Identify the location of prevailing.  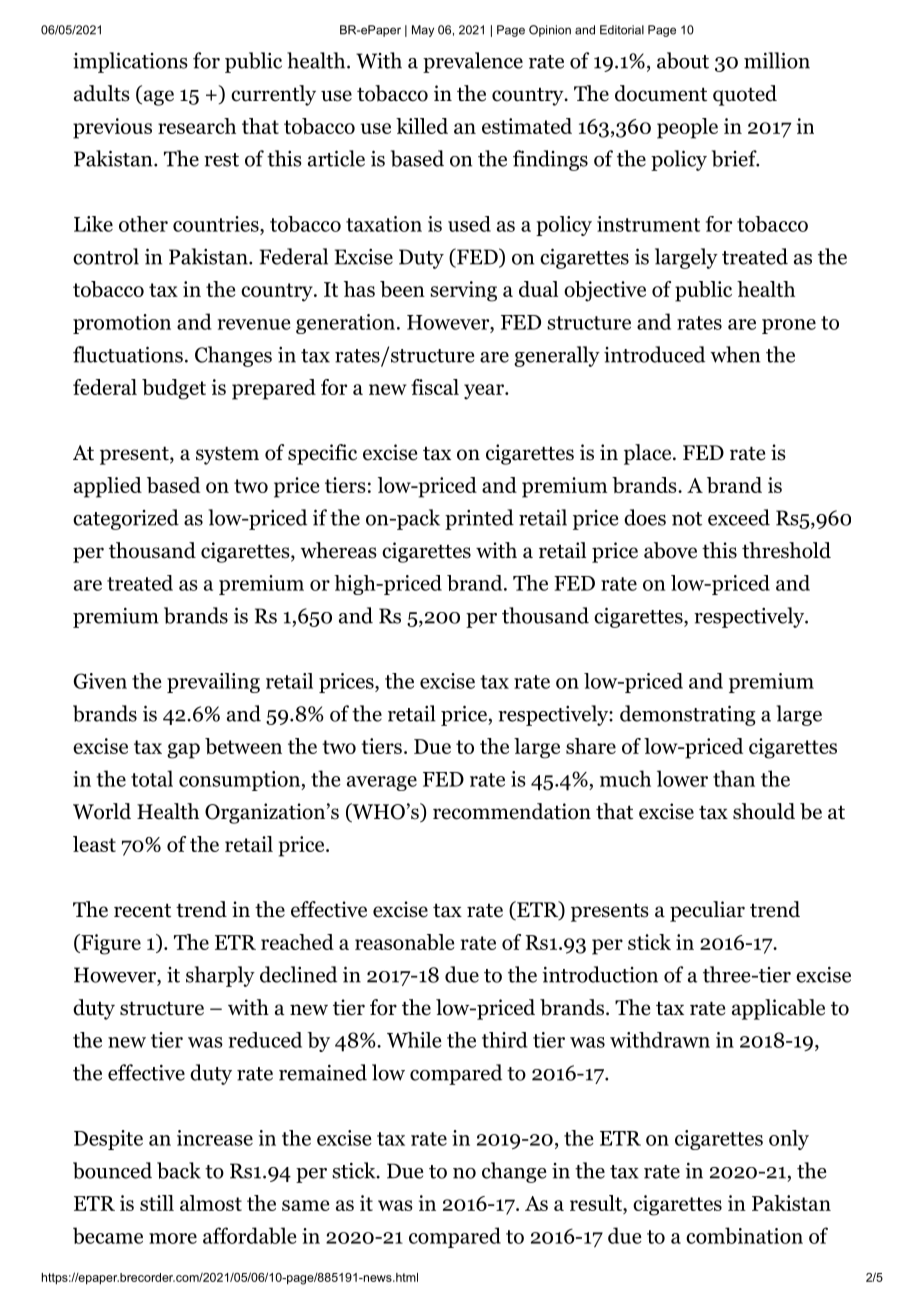
(213, 683).
